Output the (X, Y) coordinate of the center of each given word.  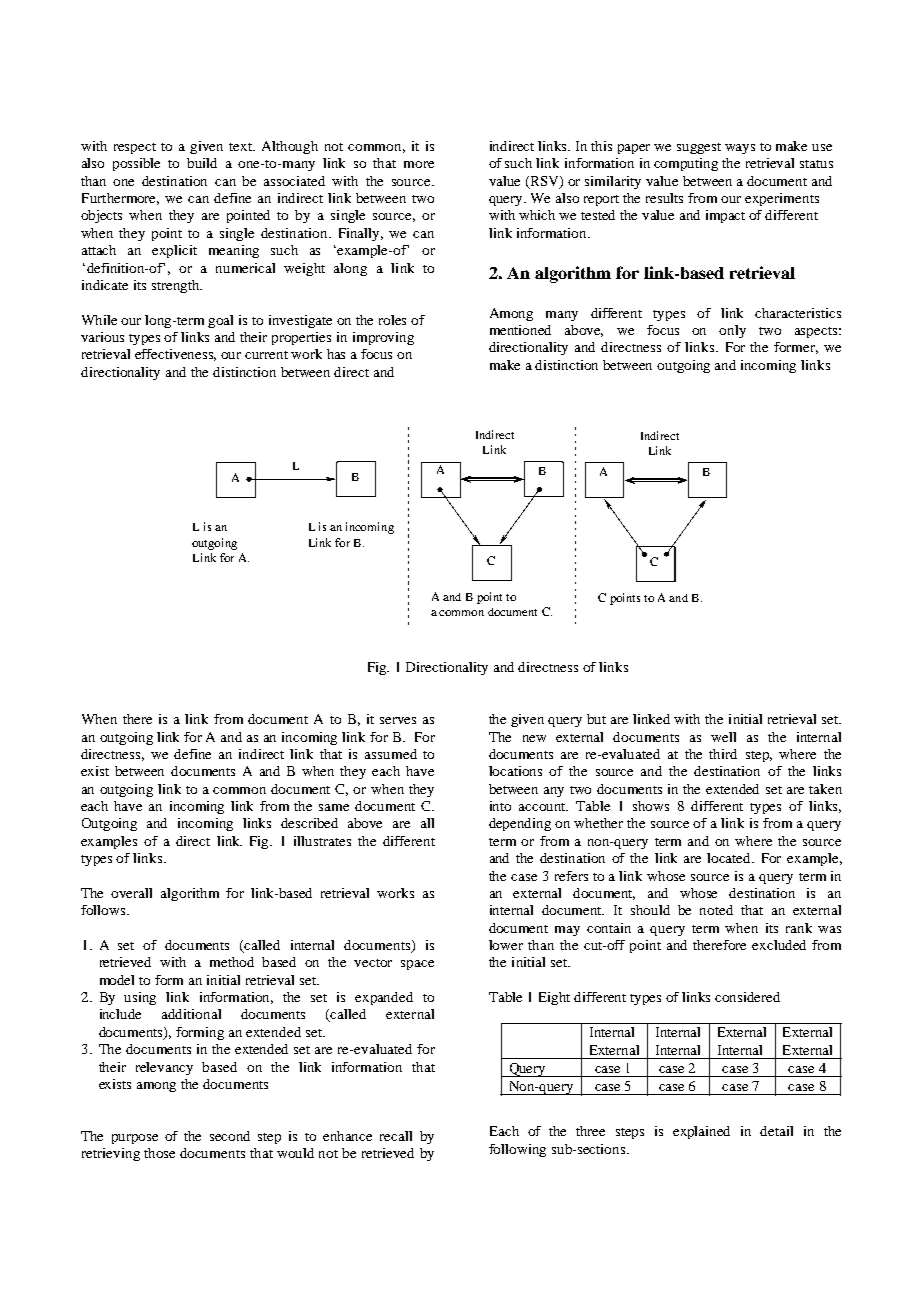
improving (383, 338)
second (230, 1136)
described (309, 823)
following (517, 1150)
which (537, 215)
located (730, 858)
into (500, 806)
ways (740, 149)
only (732, 331)
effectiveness (175, 355)
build (202, 163)
